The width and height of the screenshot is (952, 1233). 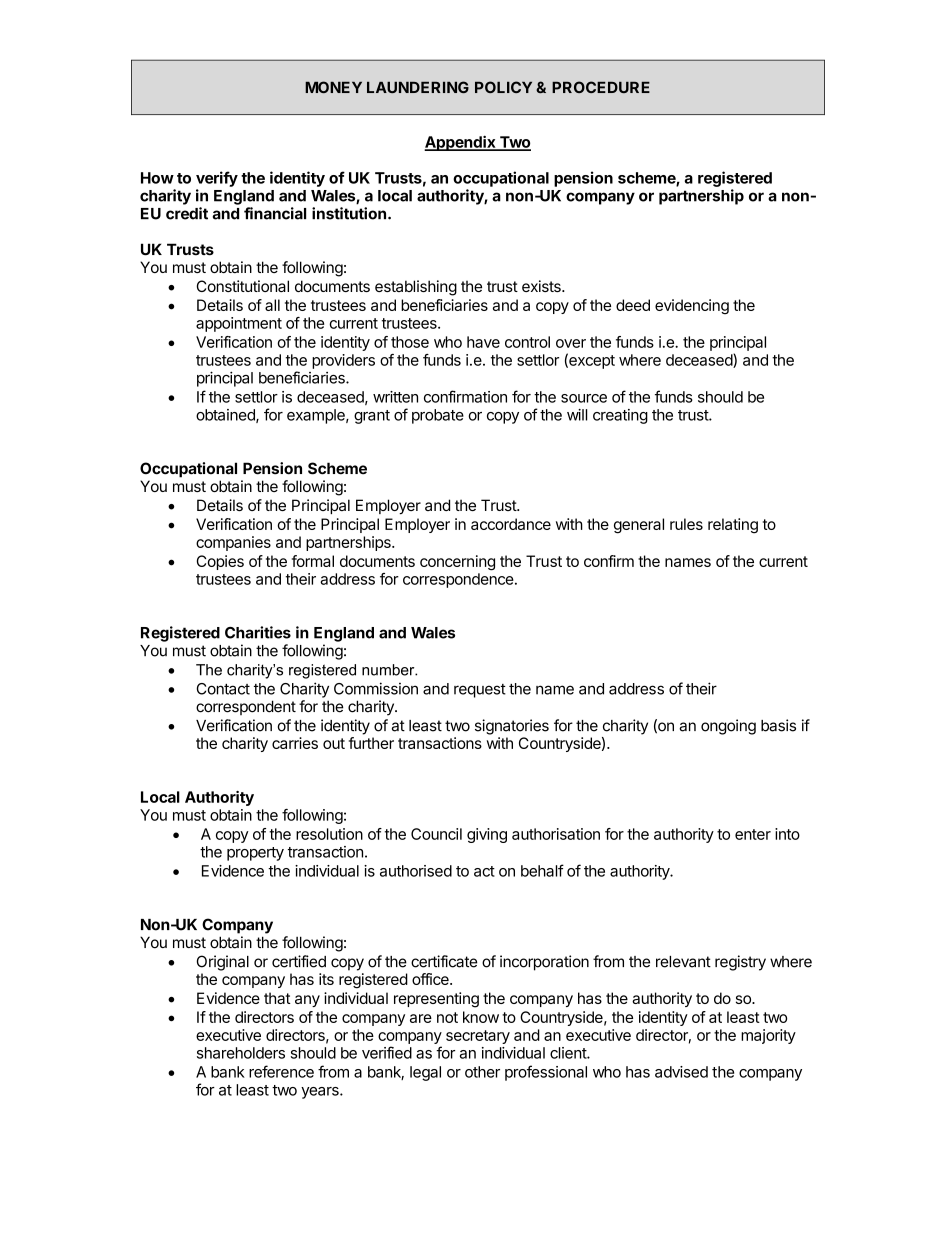 I want to click on shareholders, so click(x=241, y=1053).
